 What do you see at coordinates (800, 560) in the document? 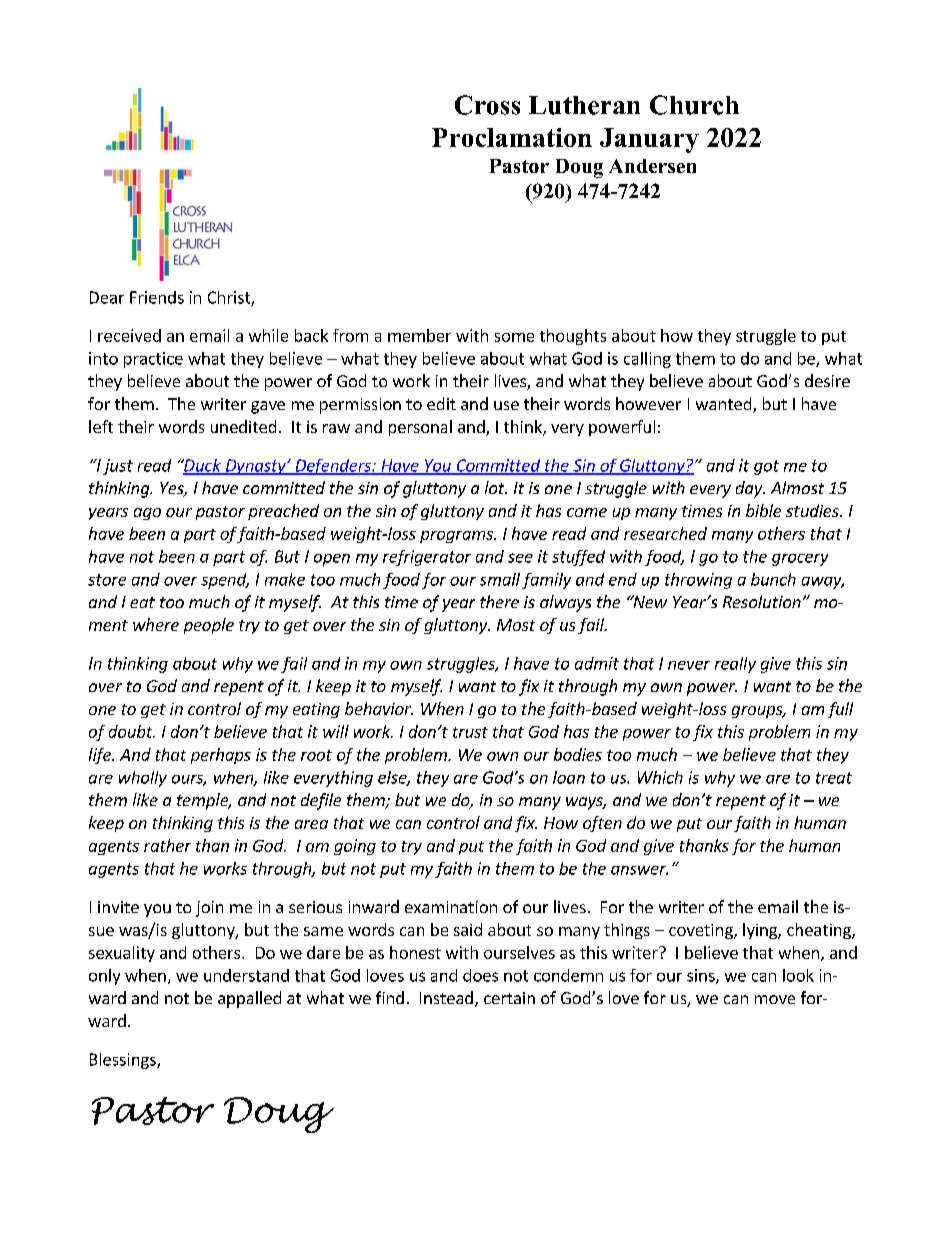
I see `grocery` at bounding box center [800, 560].
